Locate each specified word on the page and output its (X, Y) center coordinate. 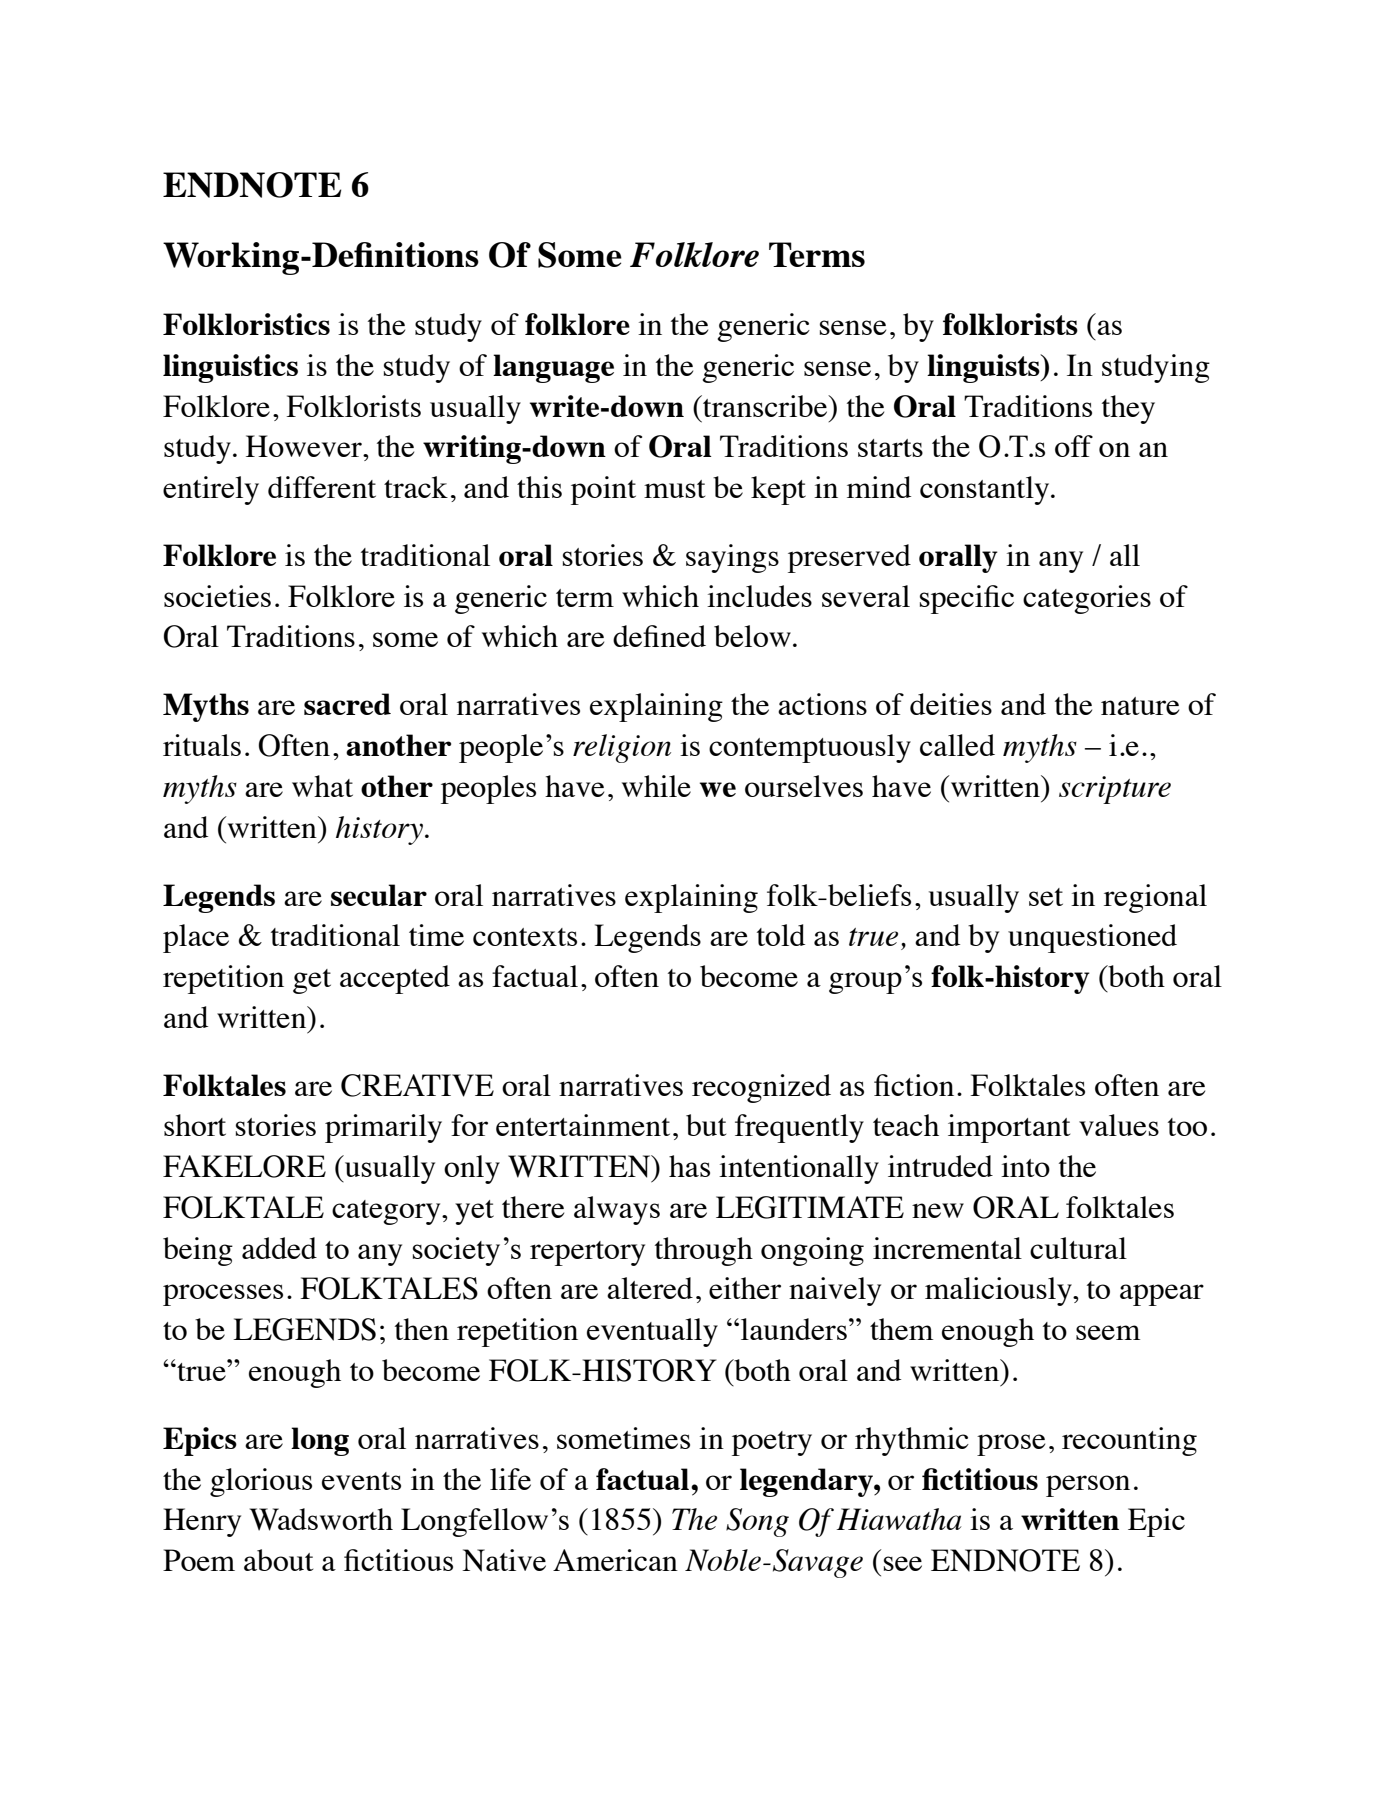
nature (1140, 706)
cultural (1078, 1248)
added (279, 1248)
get (312, 981)
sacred (347, 704)
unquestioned (1092, 938)
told (781, 935)
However (305, 446)
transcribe (765, 406)
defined (659, 636)
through (704, 1251)
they (1128, 409)
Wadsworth (321, 1519)
